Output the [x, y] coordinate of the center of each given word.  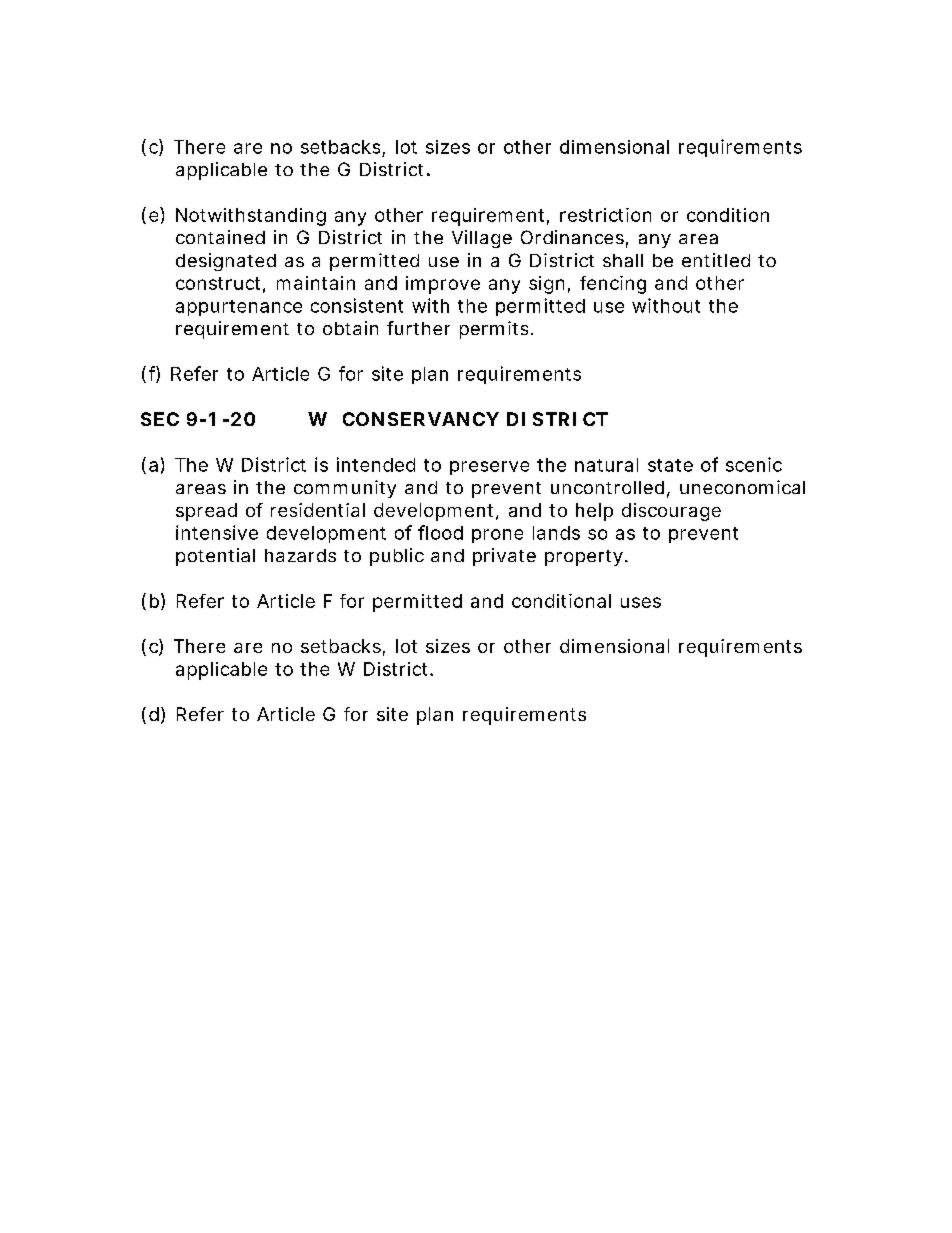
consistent [357, 305]
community [345, 489]
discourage [671, 512]
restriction [605, 215]
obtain [350, 328]
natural [606, 465]
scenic [754, 464]
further [418, 328]
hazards [300, 555]
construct [218, 283]
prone [497, 536]
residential [318, 510]
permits [494, 330]
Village [482, 239]
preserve [489, 468]
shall [623, 260]
